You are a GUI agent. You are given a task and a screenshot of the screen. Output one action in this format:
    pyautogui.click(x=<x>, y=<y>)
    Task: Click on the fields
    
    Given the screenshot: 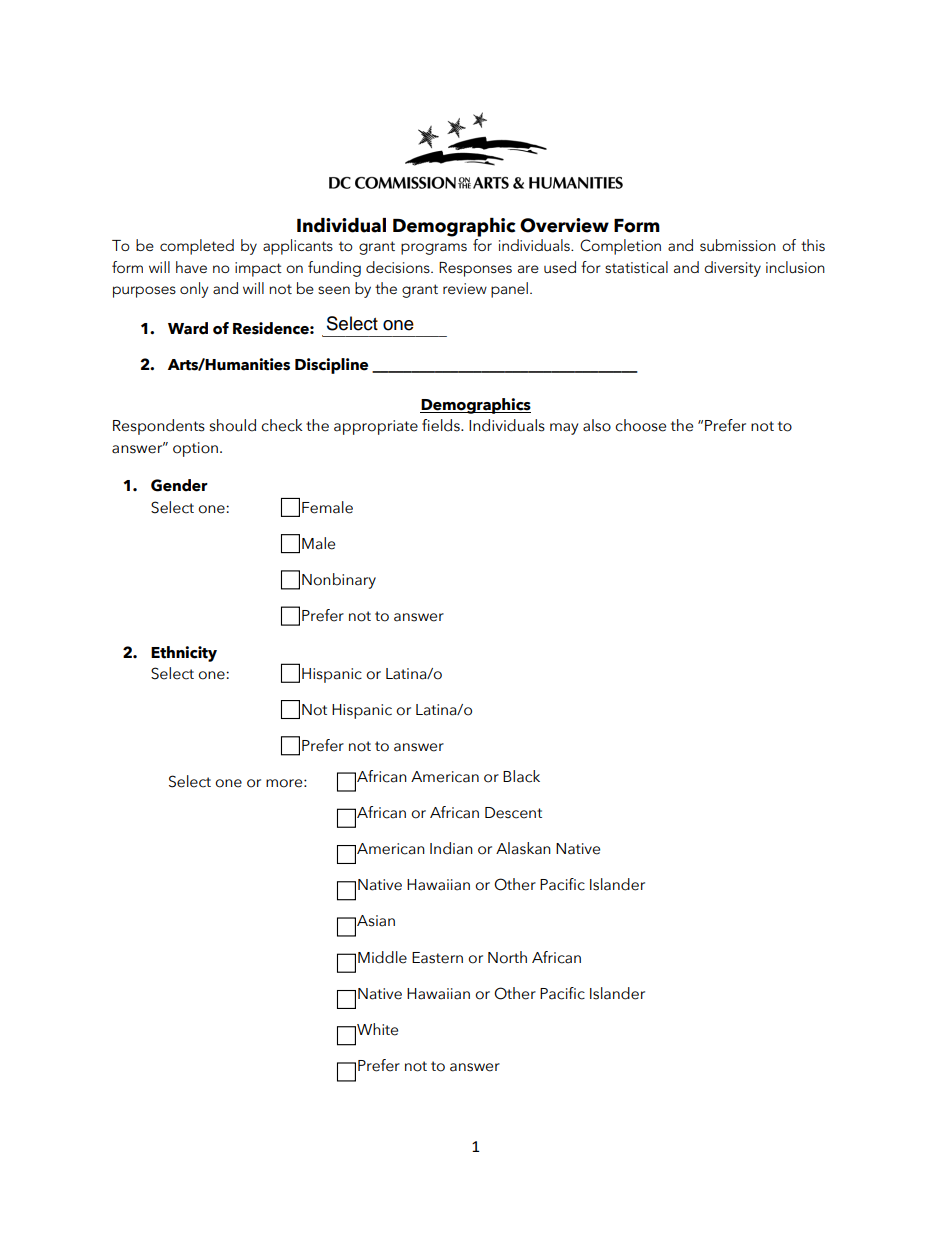 What is the action you would take?
    pyautogui.click(x=442, y=425)
